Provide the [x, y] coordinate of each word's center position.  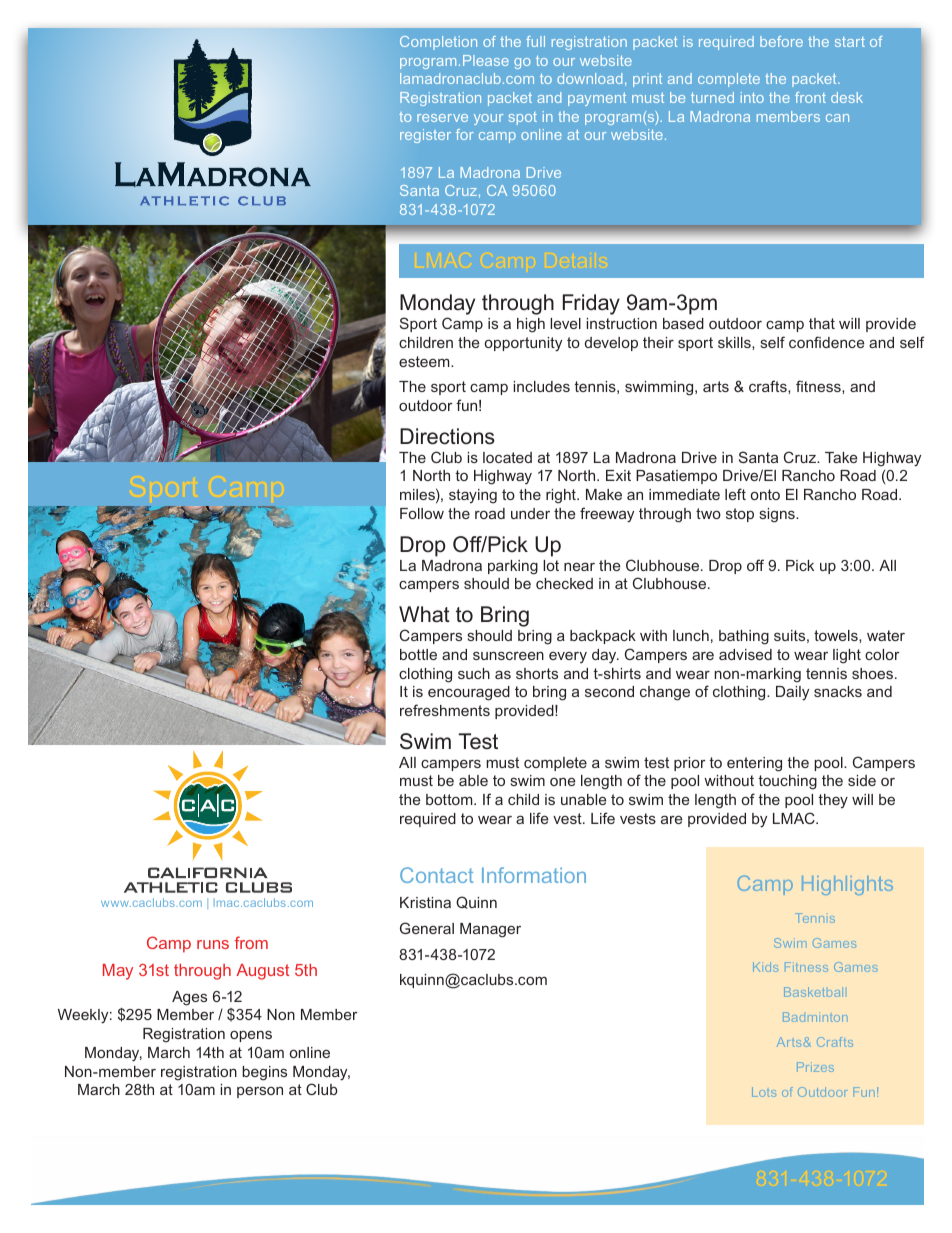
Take [841, 457]
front [810, 97]
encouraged [469, 693]
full [535, 41]
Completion [438, 43]
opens [251, 1036]
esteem [425, 361]
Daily [792, 693]
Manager [490, 930]
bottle [418, 654]
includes [541, 386]
